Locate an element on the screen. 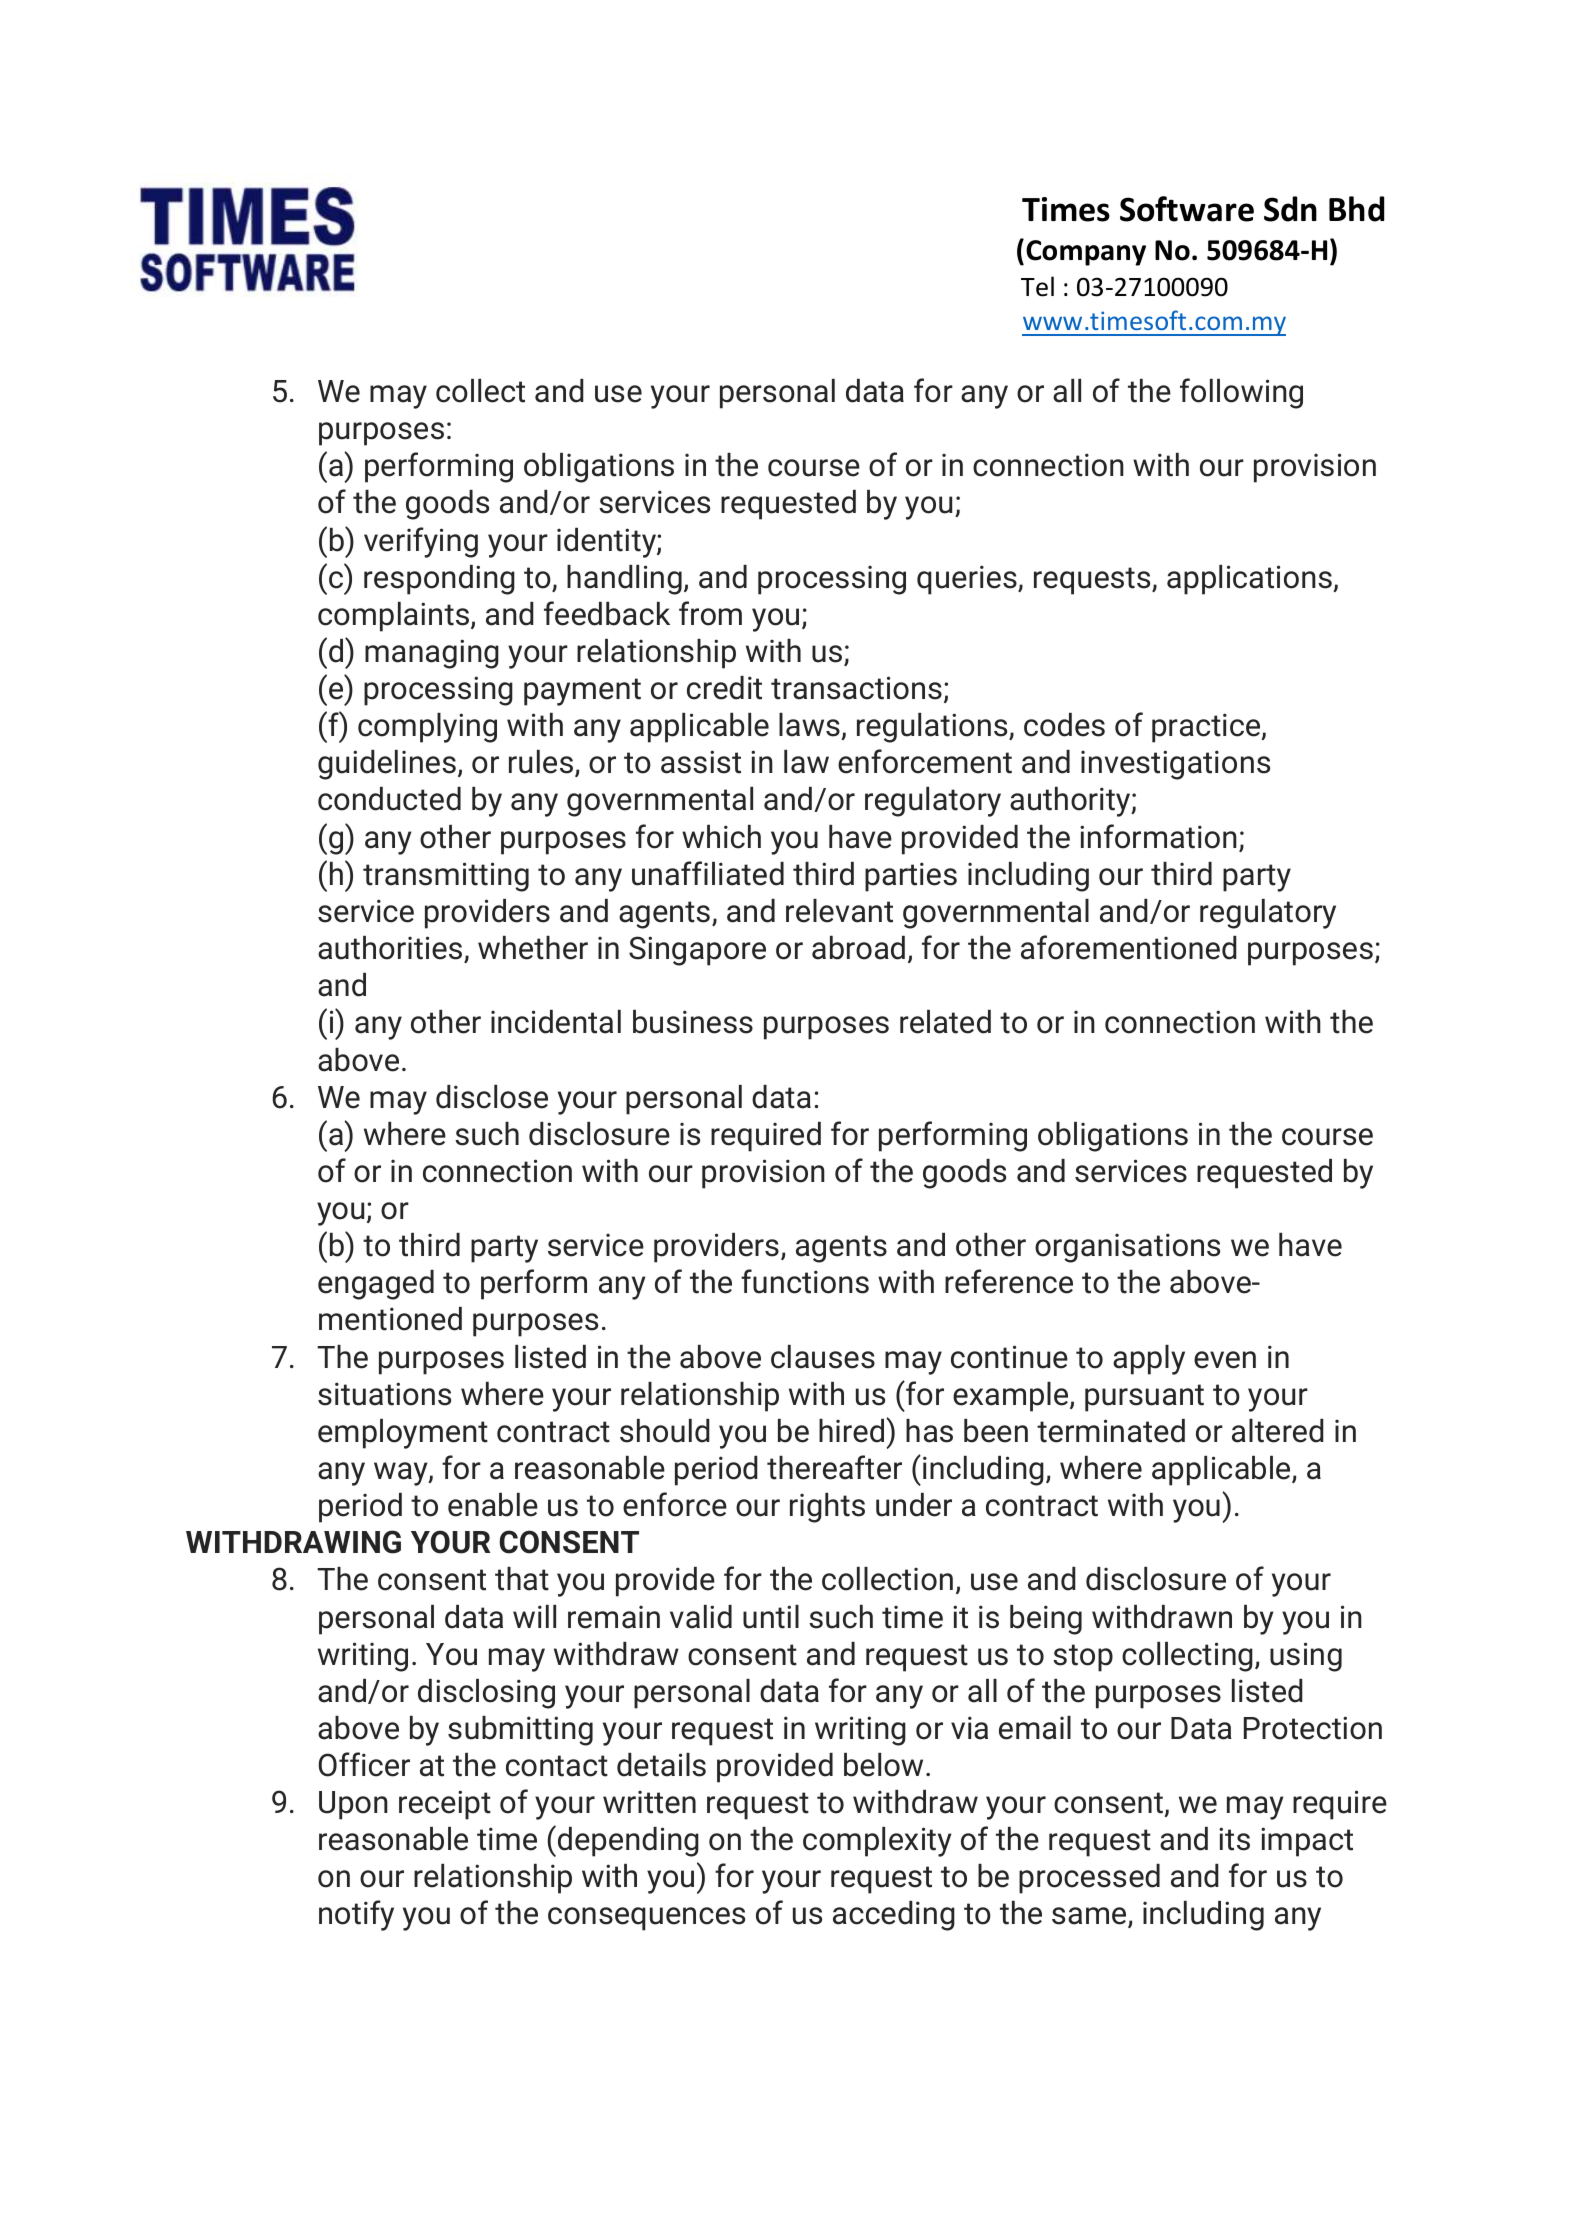 The image size is (1577, 2230). Software is located at coordinates (1187, 209).
